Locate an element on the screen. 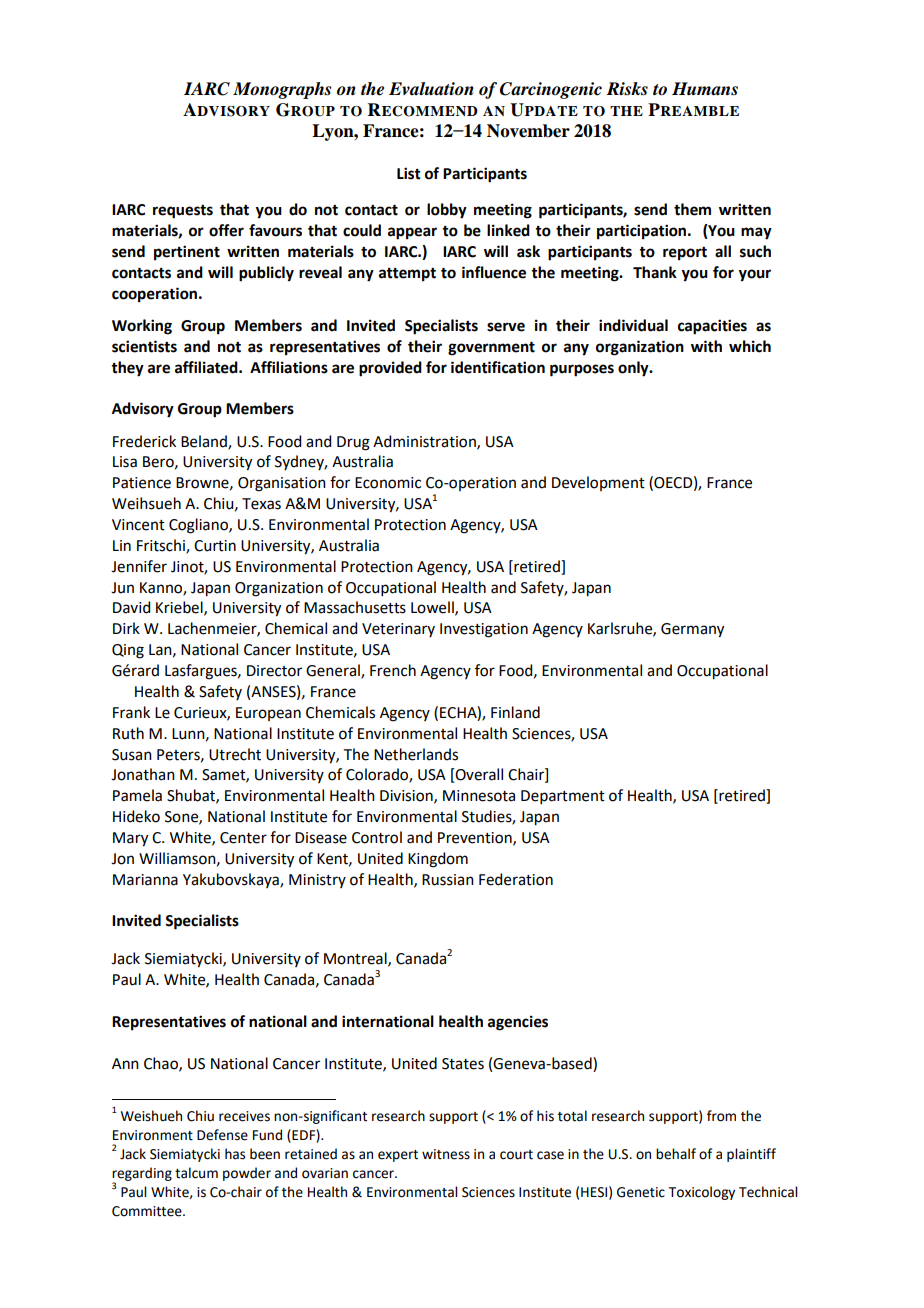 The height and width of the screenshot is (1308, 924). Monographs is located at coordinates (282, 90).
